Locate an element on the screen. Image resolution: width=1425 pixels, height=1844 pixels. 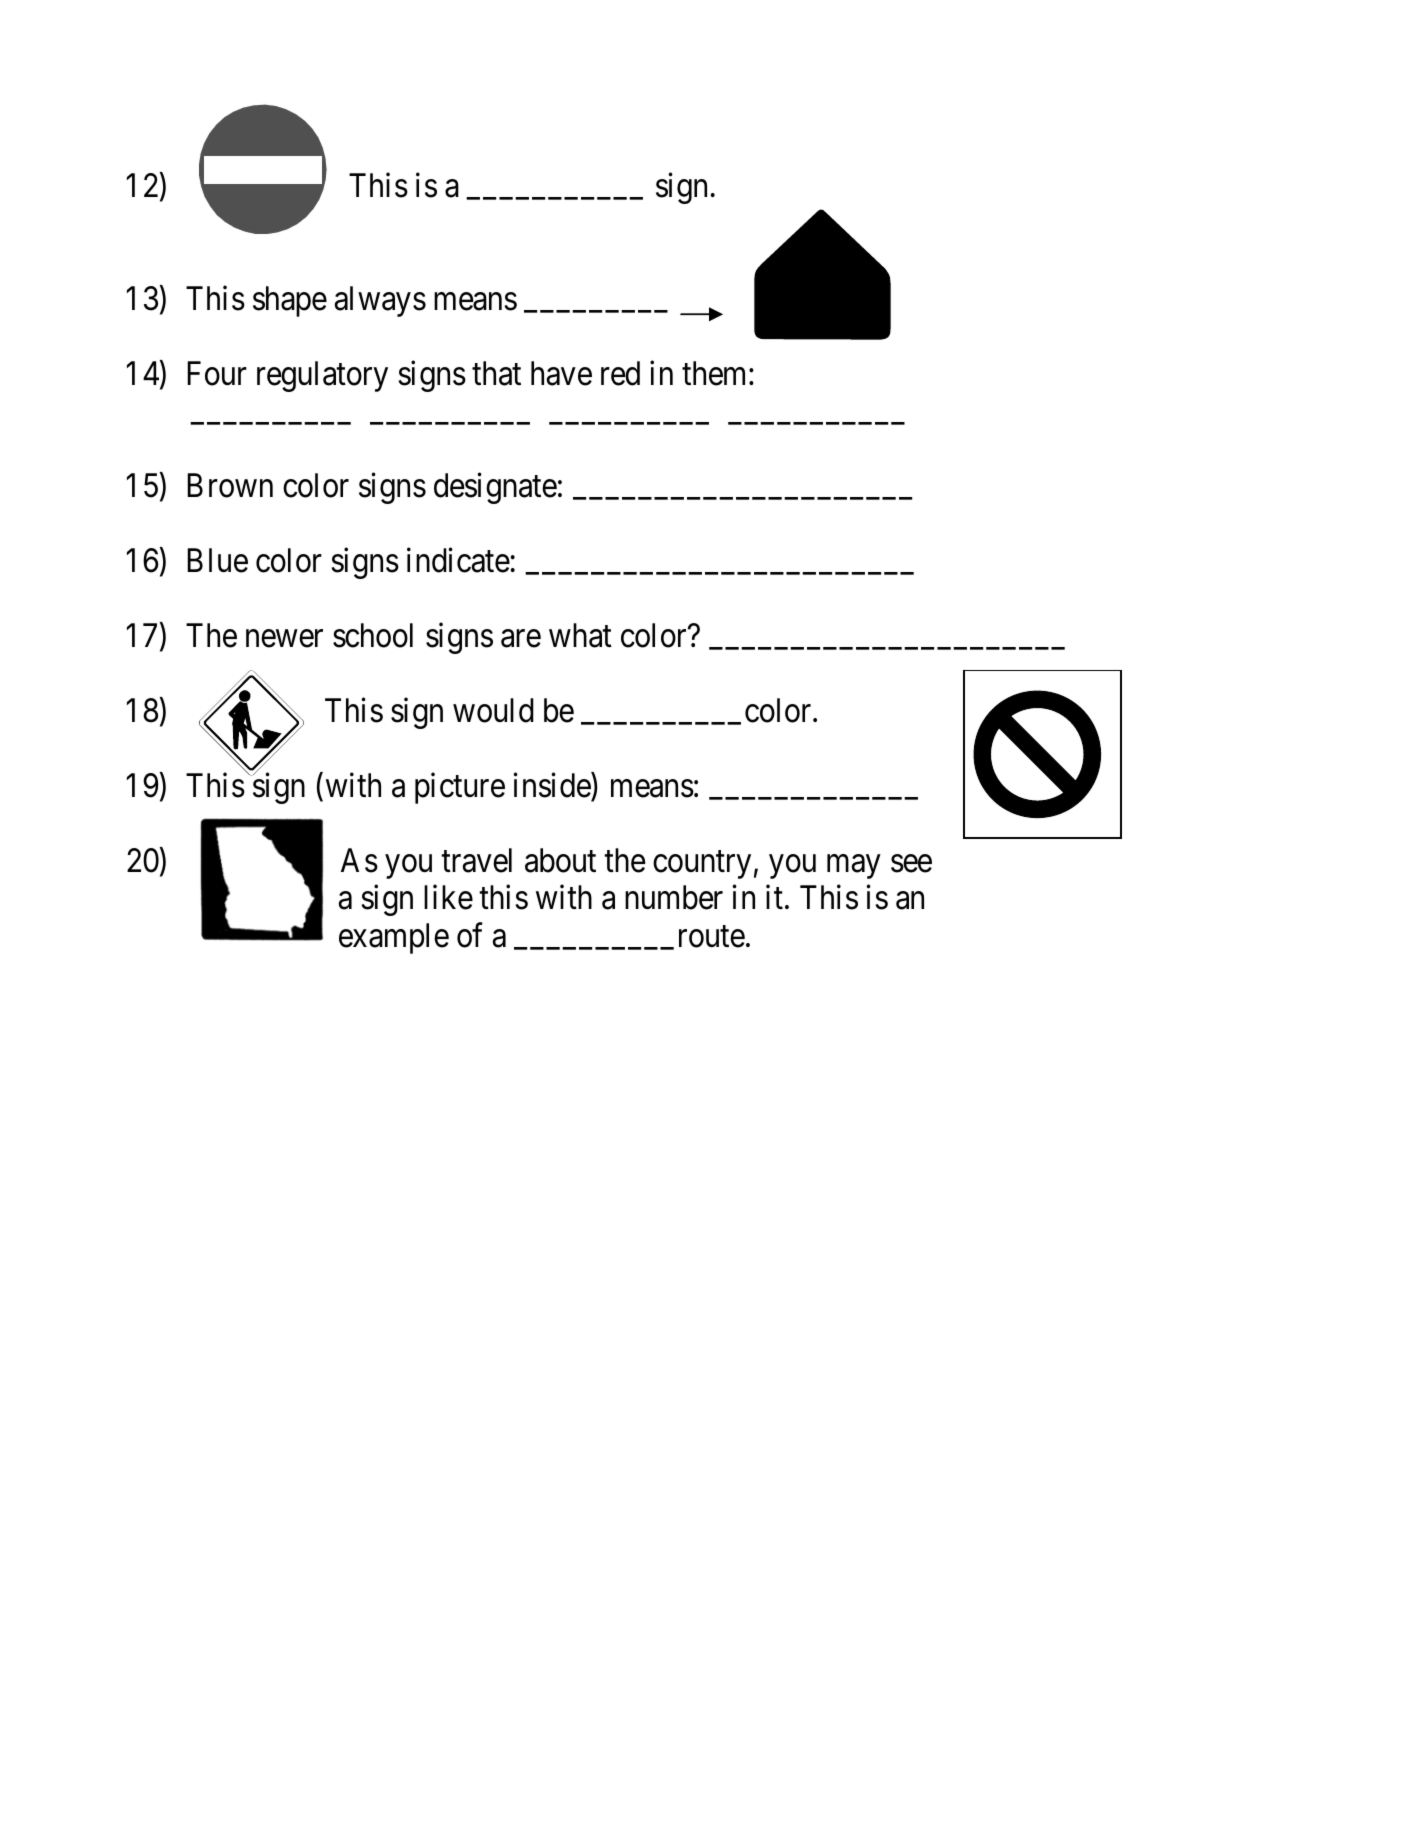
newer is located at coordinates (284, 639).
